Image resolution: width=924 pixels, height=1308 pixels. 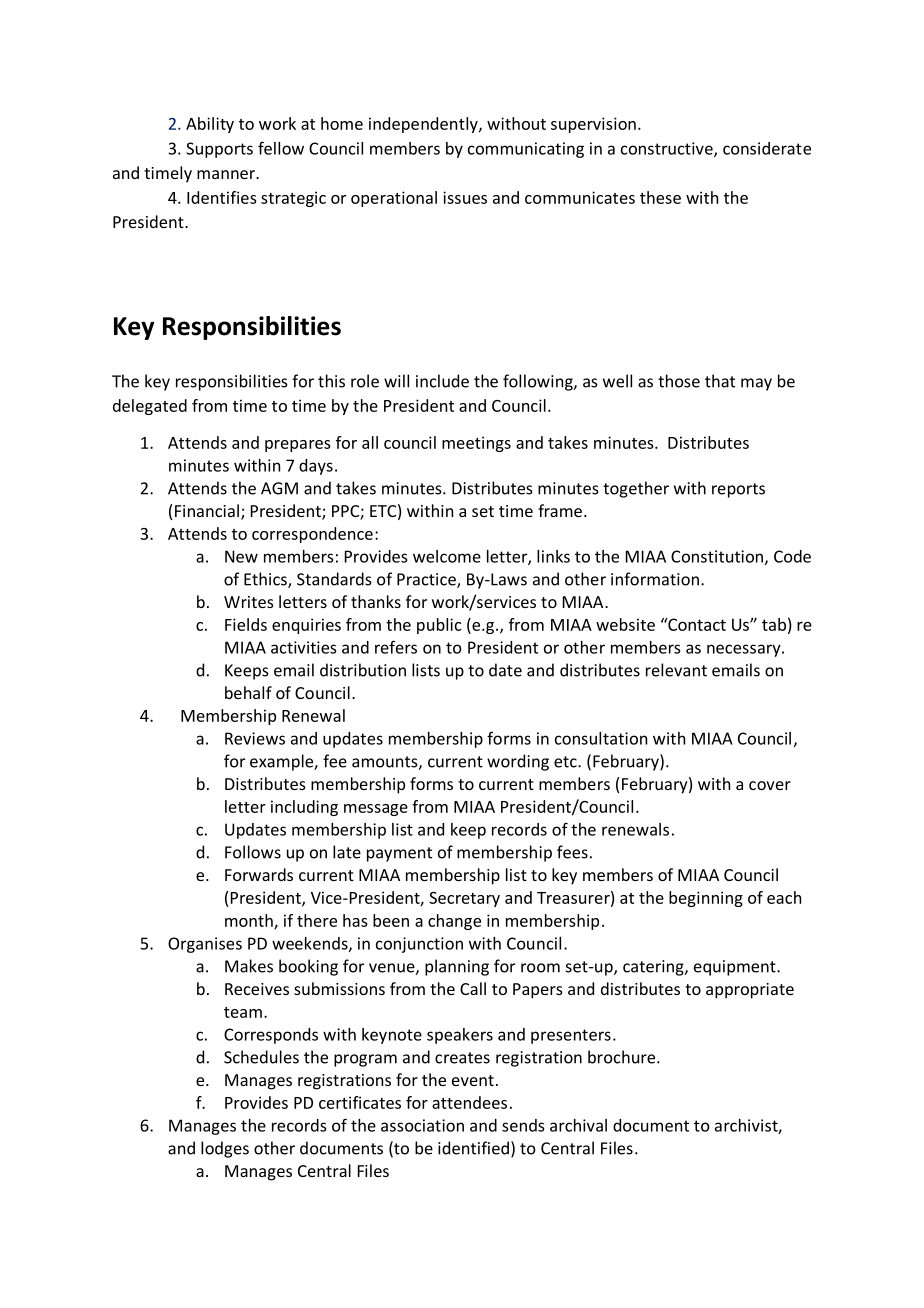 What do you see at coordinates (219, 150) in the image?
I see `Supports` at bounding box center [219, 150].
